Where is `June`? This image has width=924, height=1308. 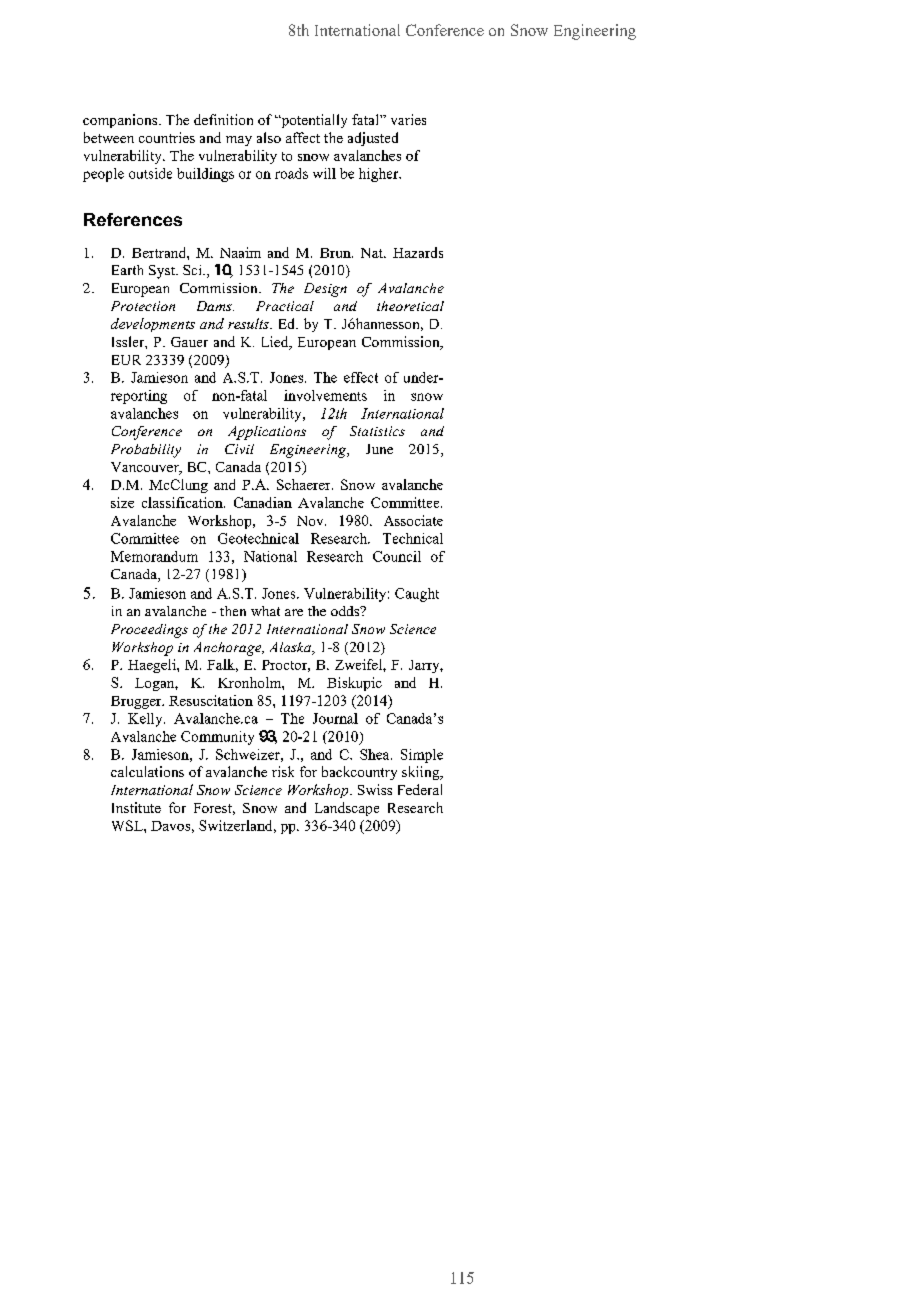 June is located at coordinates (379, 449).
